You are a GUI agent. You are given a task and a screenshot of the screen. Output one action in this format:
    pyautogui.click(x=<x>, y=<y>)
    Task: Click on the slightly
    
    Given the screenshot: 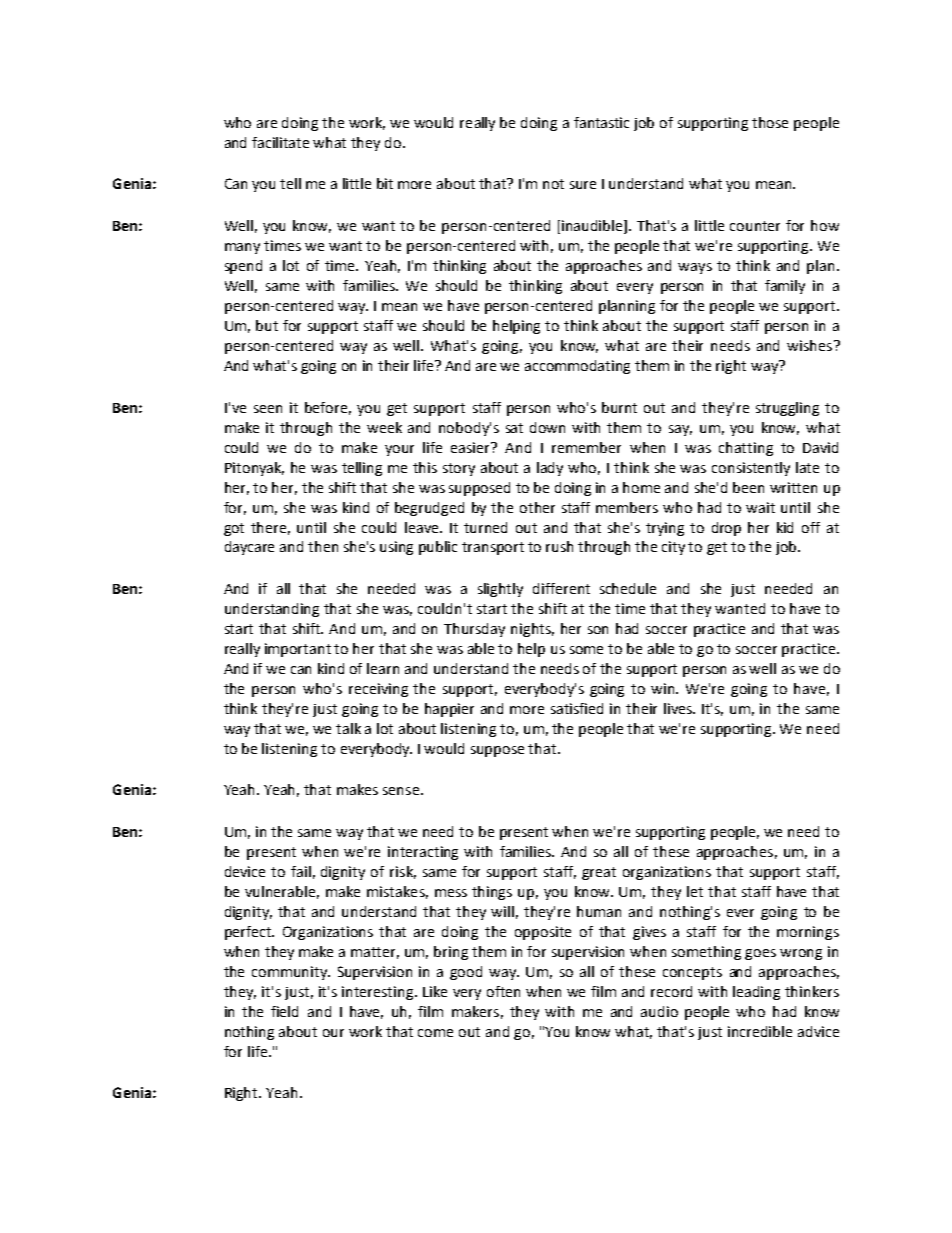 What is the action you would take?
    pyautogui.click(x=500, y=590)
